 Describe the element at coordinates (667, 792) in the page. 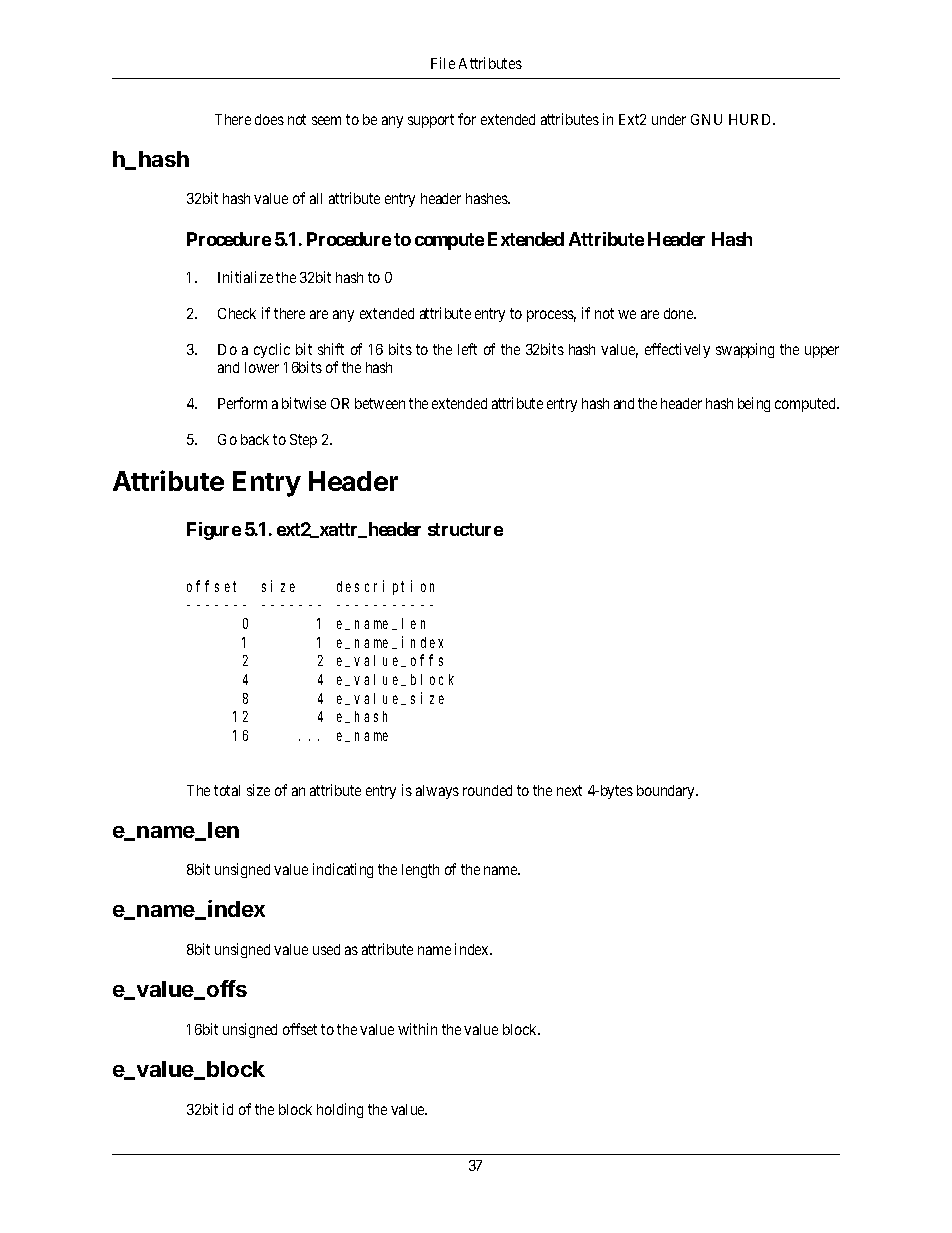

I see `boundary` at that location.
